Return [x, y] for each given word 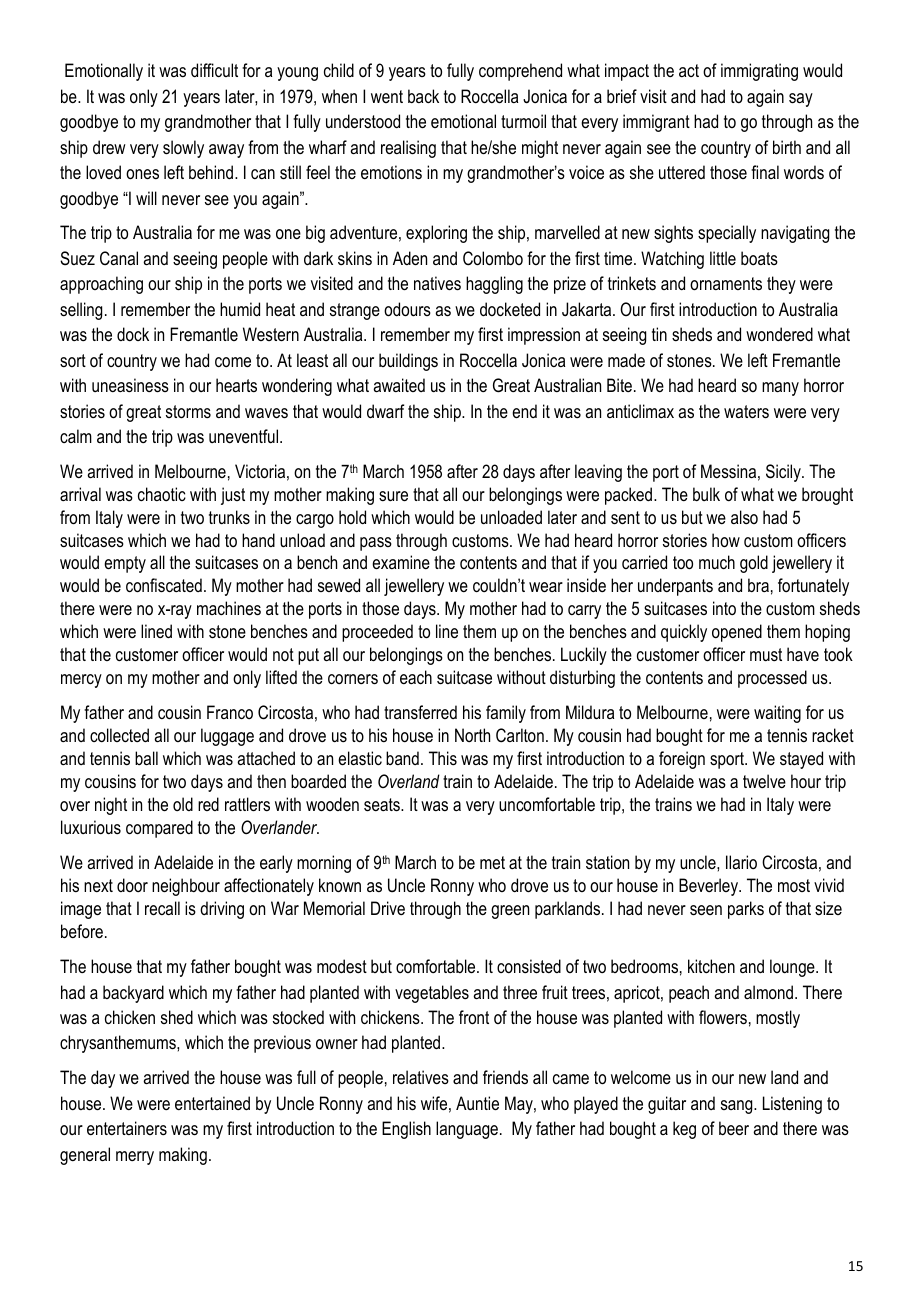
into [724, 608]
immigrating [759, 72]
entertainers [127, 1128]
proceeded [377, 633]
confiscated [164, 585]
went [387, 96]
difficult [214, 70]
